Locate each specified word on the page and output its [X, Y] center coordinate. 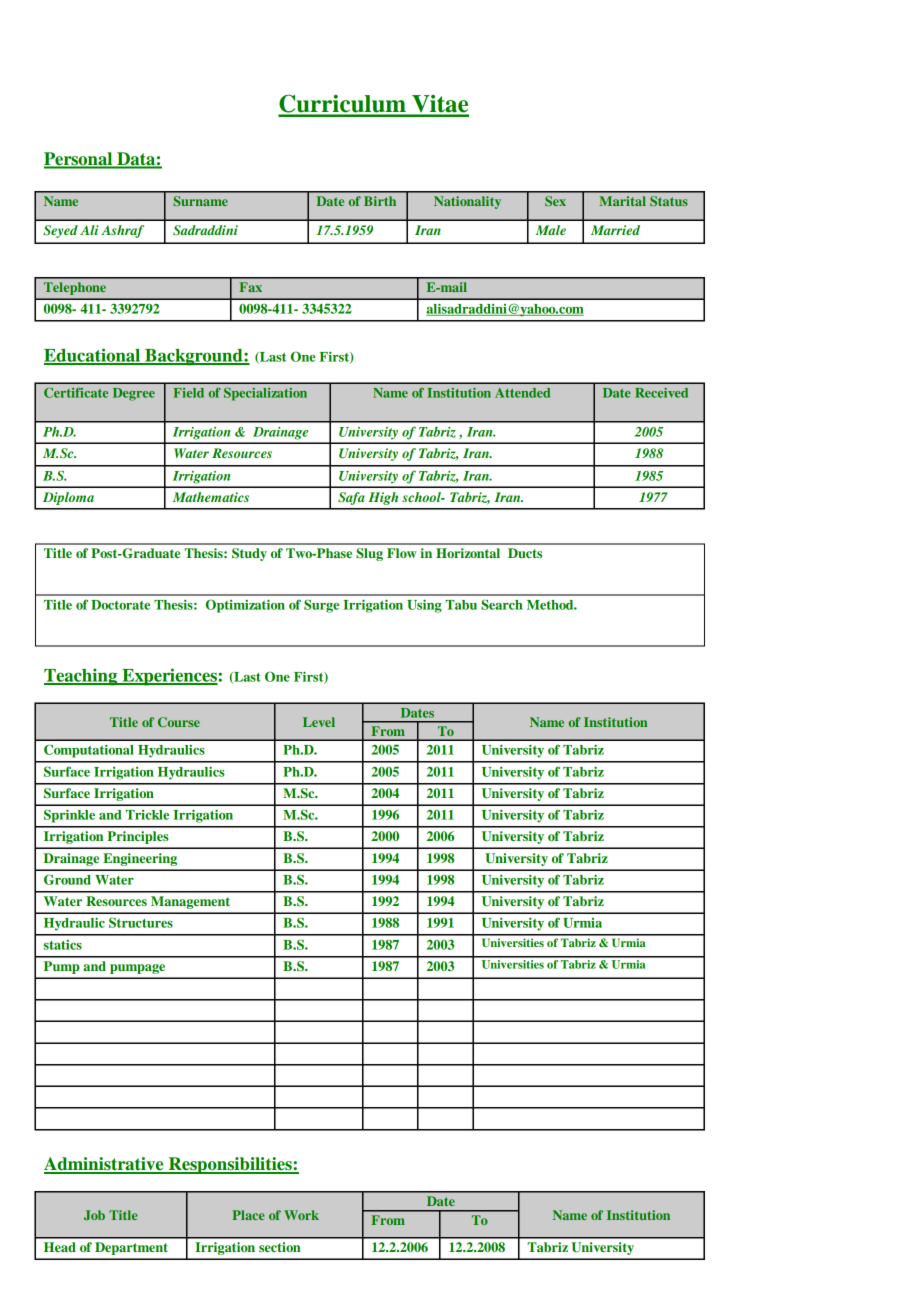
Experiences [169, 677]
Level [319, 722]
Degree [134, 394]
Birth [380, 201]
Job [94, 1215]
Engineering [140, 859]
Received [661, 393]
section [280, 1247]
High [383, 498]
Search [502, 604]
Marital [622, 201]
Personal [79, 160]
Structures [141, 922]
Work [301, 1215]
